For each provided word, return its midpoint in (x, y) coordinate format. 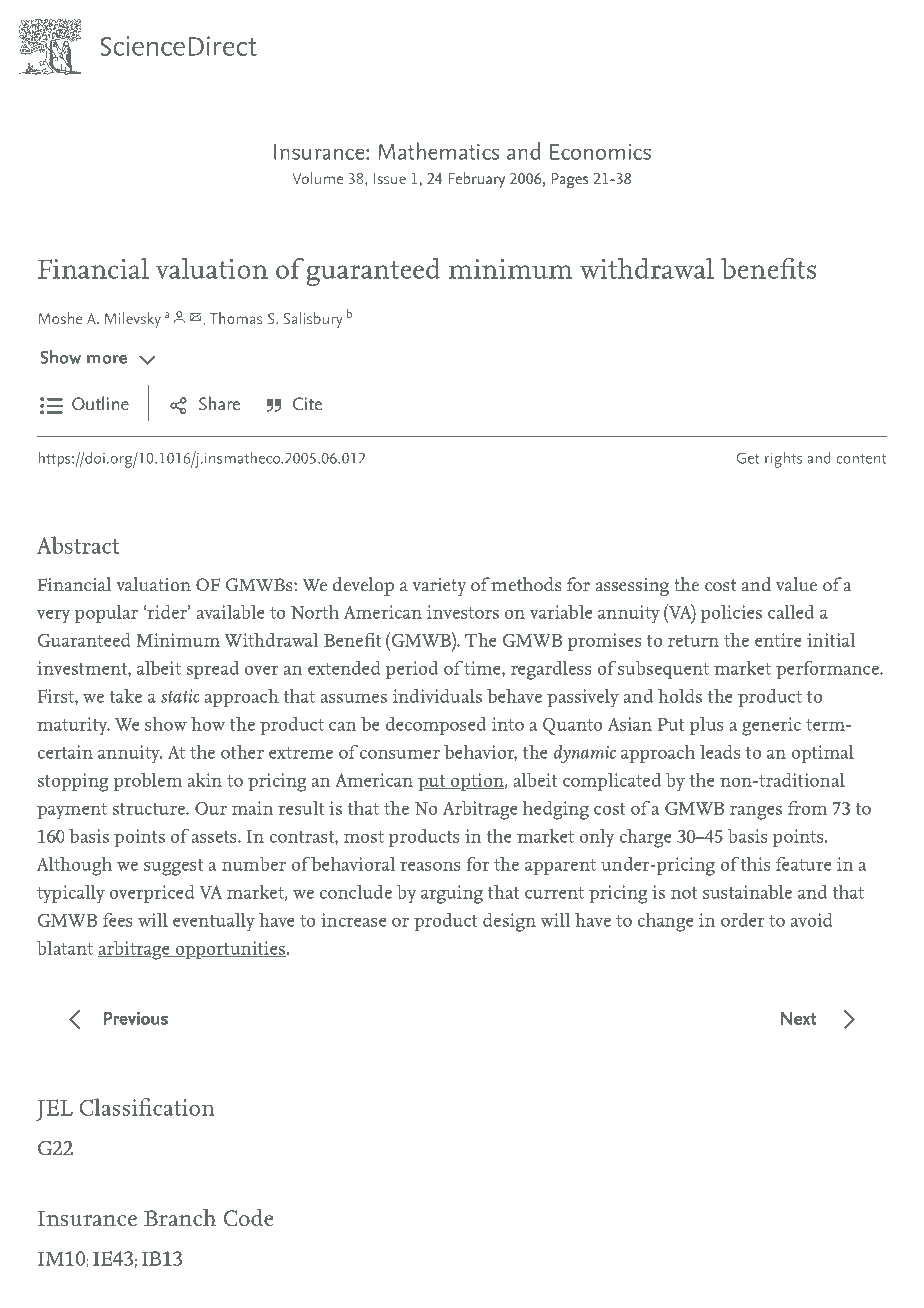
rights (783, 459)
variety (439, 587)
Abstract (78, 545)
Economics (600, 152)
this (755, 863)
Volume (317, 178)
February (476, 180)
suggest (173, 867)
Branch (180, 1217)
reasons (430, 866)
